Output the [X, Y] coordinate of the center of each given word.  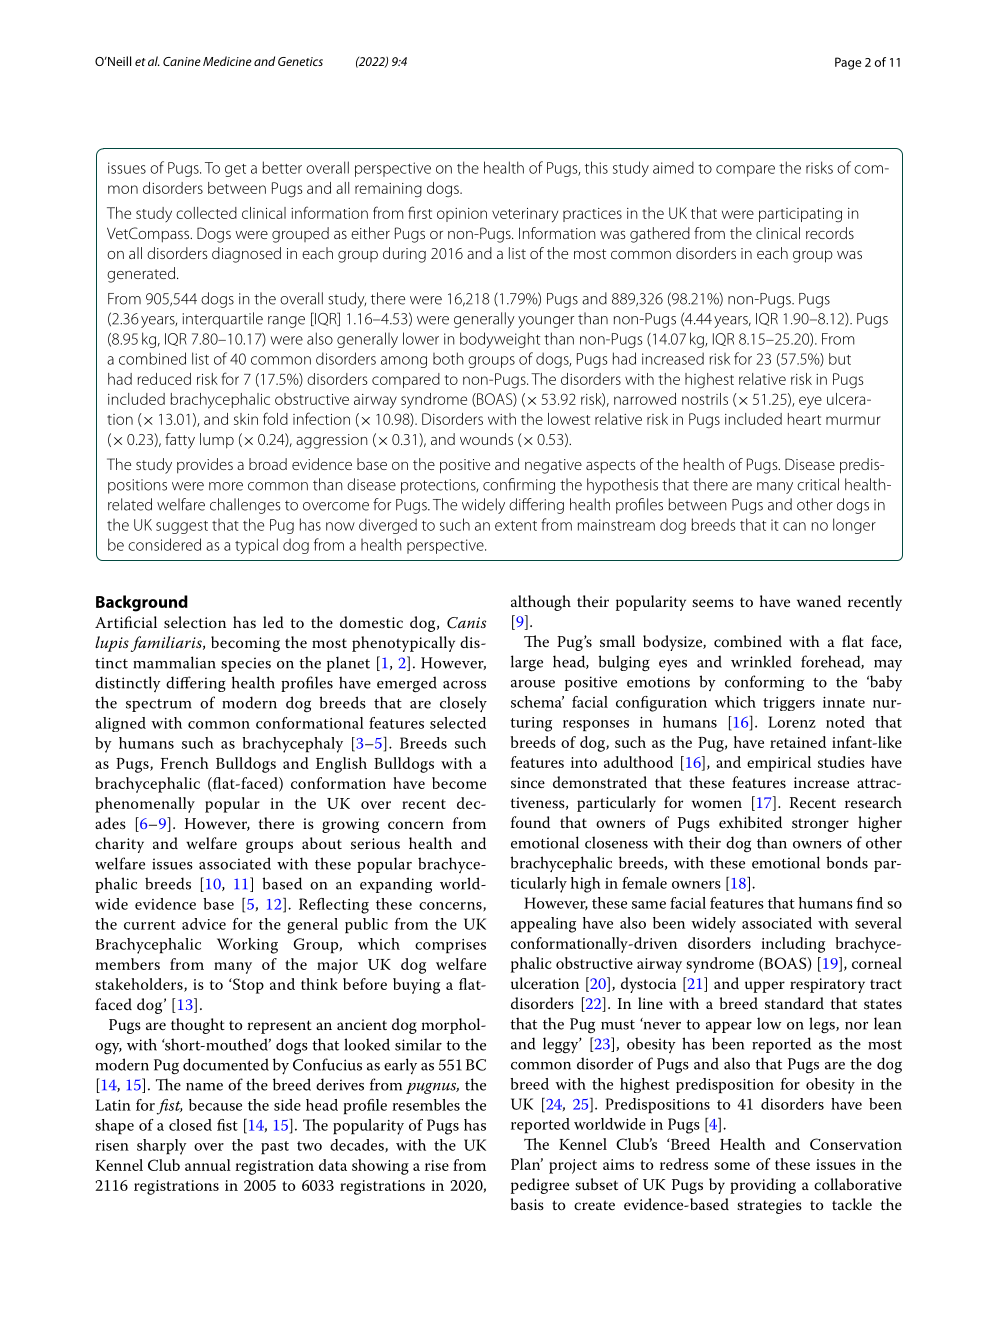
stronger [820, 825]
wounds [486, 439]
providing [763, 1186]
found [530, 822]
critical [818, 484]
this [596, 167]
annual [208, 1165]
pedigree [540, 1186]
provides [205, 466]
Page [848, 63]
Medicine [227, 61]
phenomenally [145, 805]
